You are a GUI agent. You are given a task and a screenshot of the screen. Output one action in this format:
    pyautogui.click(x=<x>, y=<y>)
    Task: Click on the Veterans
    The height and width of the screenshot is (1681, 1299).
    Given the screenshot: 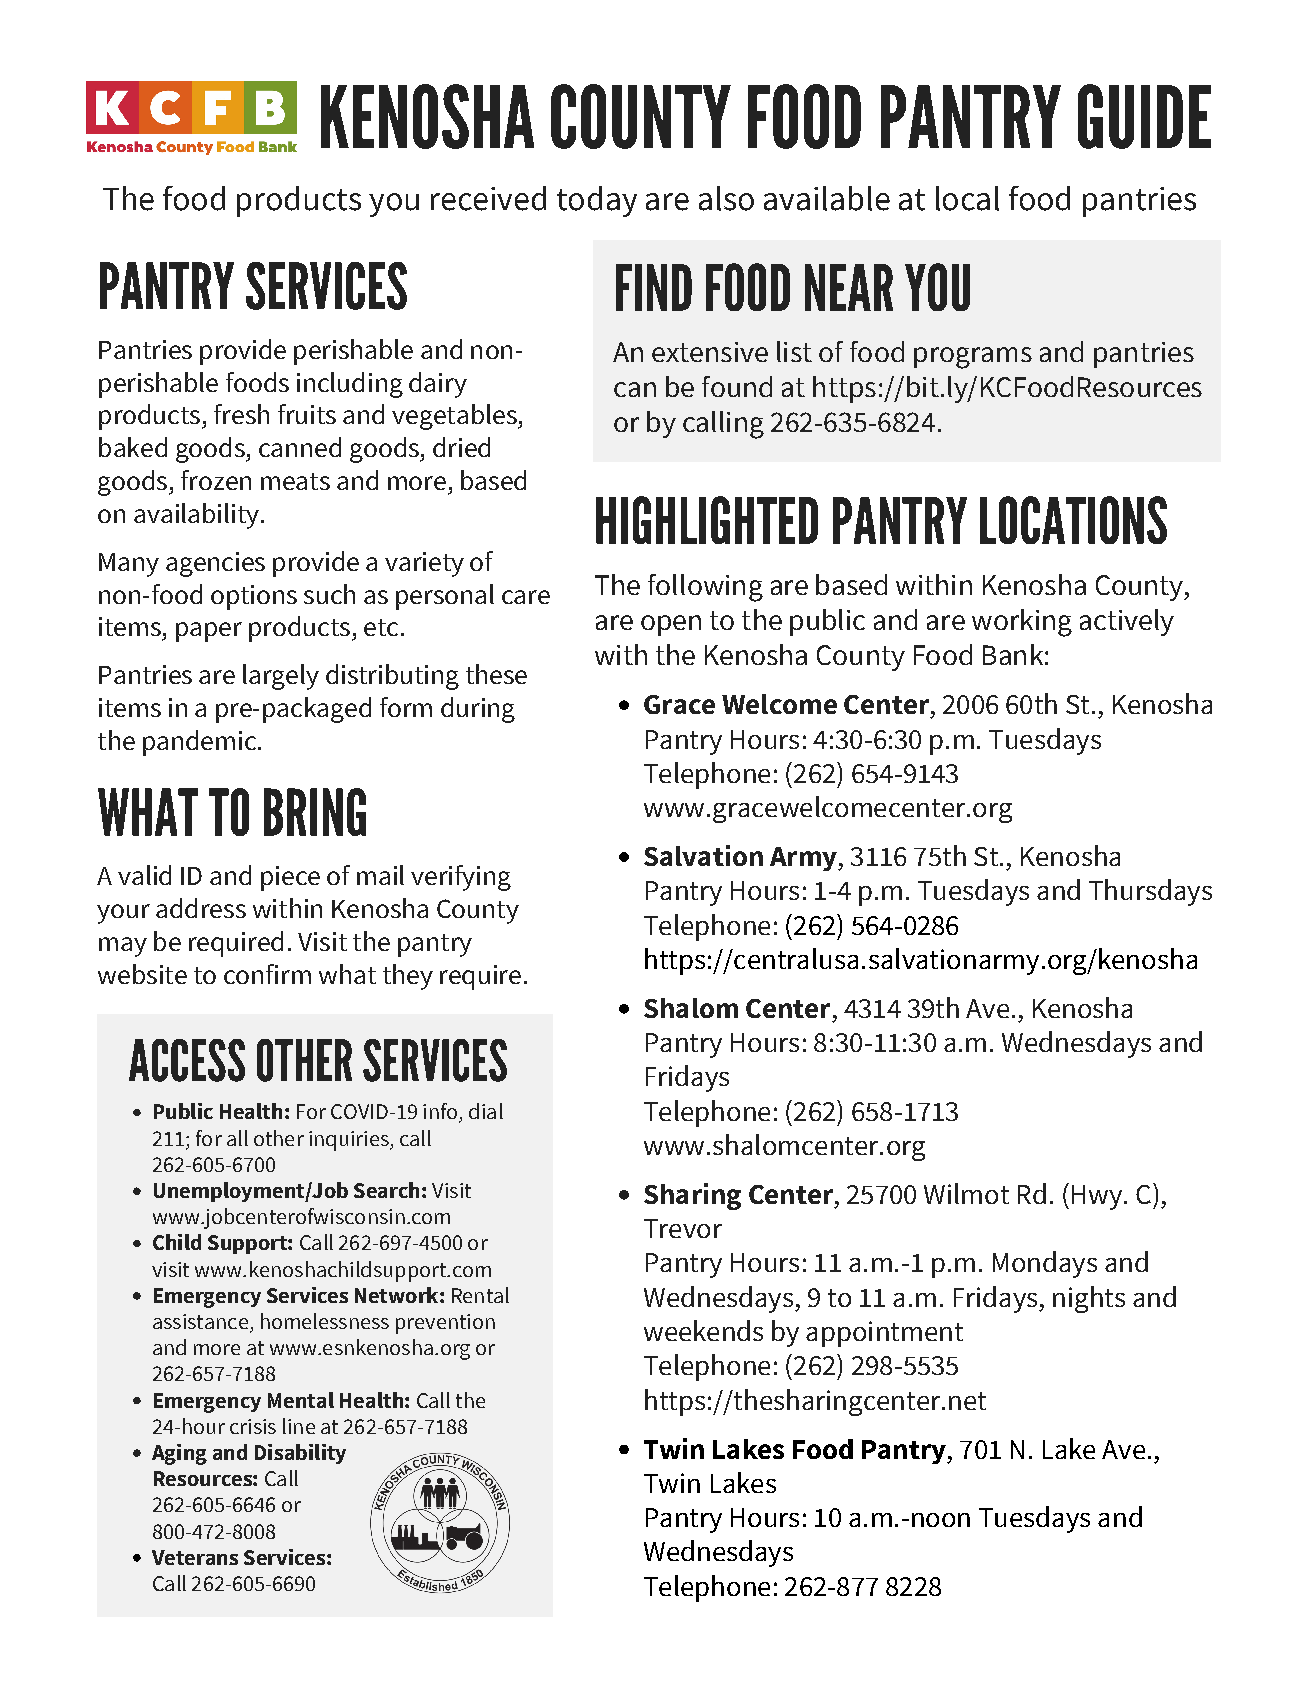 What is the action you would take?
    pyautogui.click(x=195, y=1557)
